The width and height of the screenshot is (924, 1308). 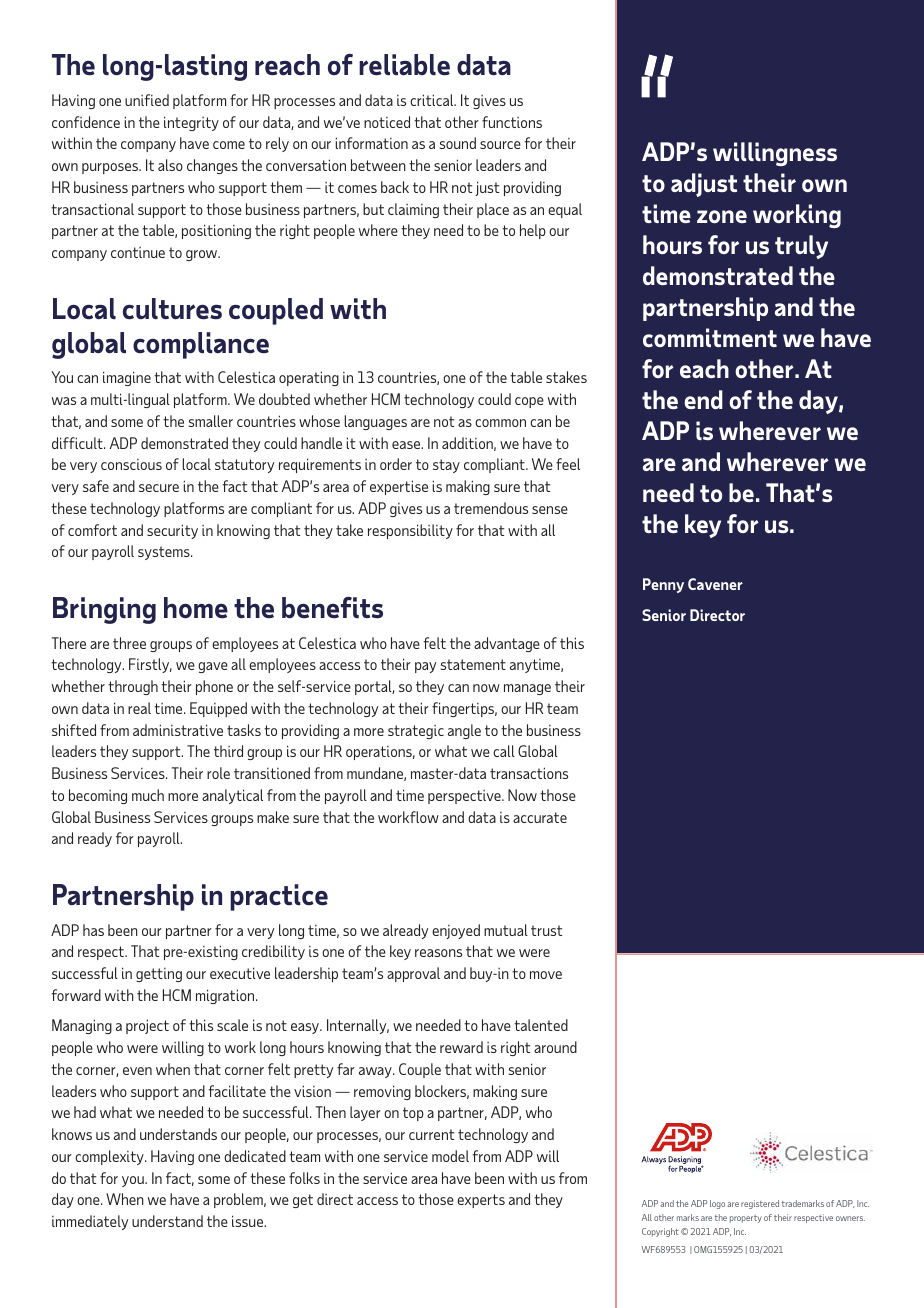 What do you see at coordinates (663, 585) in the screenshot?
I see `Penny` at bounding box center [663, 585].
